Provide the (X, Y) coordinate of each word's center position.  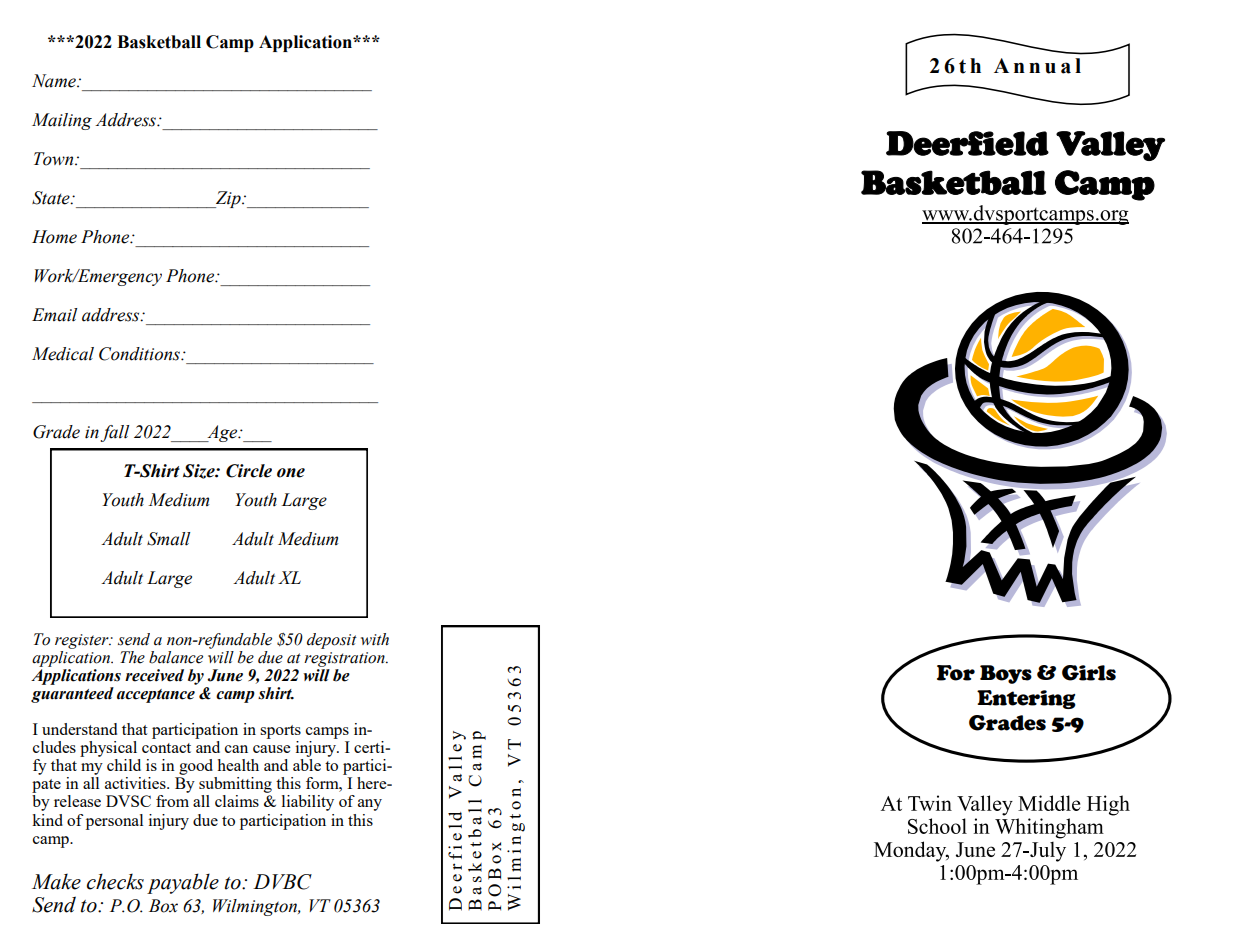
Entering (1026, 699)
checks (115, 881)
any (370, 805)
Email (54, 315)
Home (54, 237)
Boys (1006, 674)
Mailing (62, 121)
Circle (249, 471)
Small (168, 539)
